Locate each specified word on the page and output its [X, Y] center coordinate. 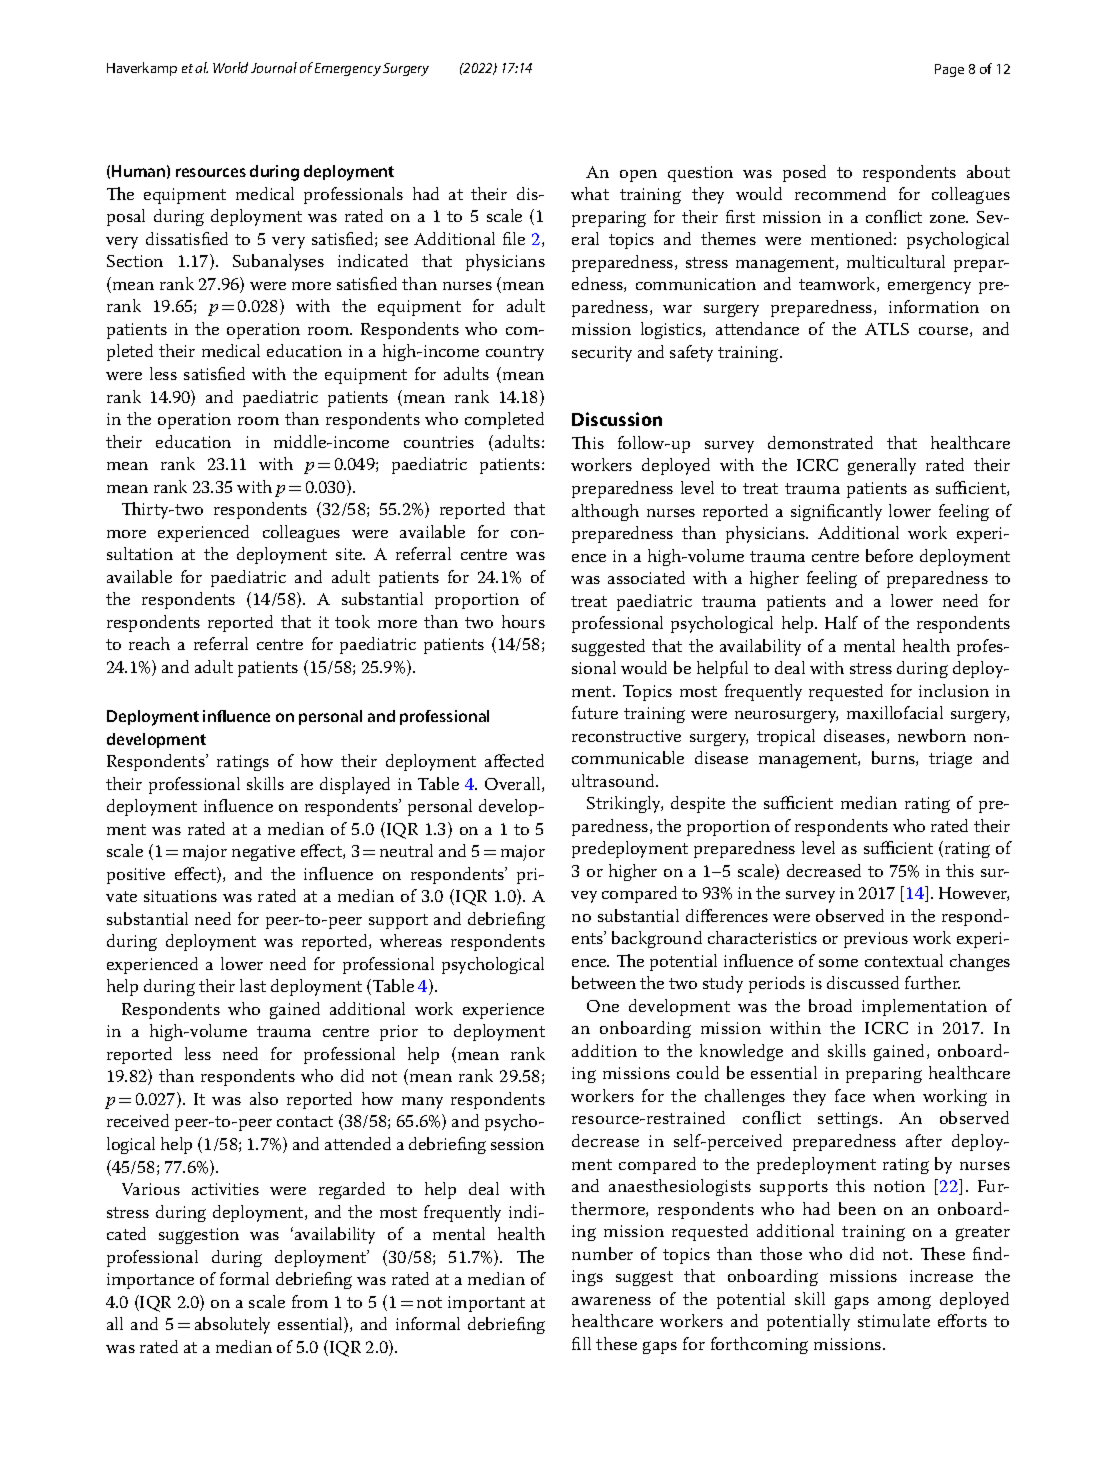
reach [149, 643]
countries [439, 442]
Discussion [617, 419]
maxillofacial [895, 712]
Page [949, 70]
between [604, 982]
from [310, 1301]
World [230, 67]
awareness [611, 1301]
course [945, 332]
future [595, 712]
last [253, 985]
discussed [863, 982]
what [590, 193]
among [904, 1302]
